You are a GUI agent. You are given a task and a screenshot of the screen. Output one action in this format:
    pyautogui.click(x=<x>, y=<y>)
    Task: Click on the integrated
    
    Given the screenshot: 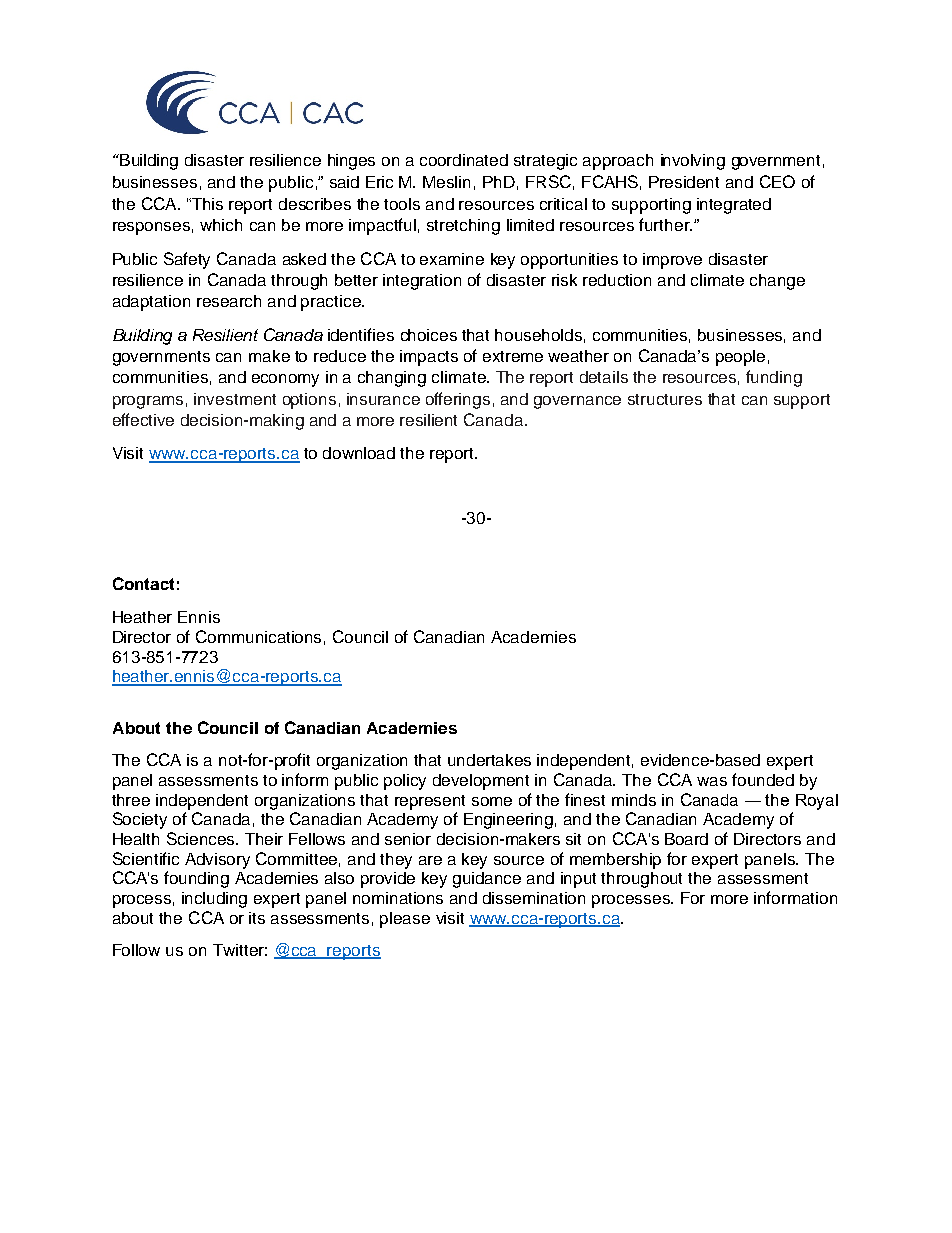 What is the action you would take?
    pyautogui.click(x=734, y=206)
